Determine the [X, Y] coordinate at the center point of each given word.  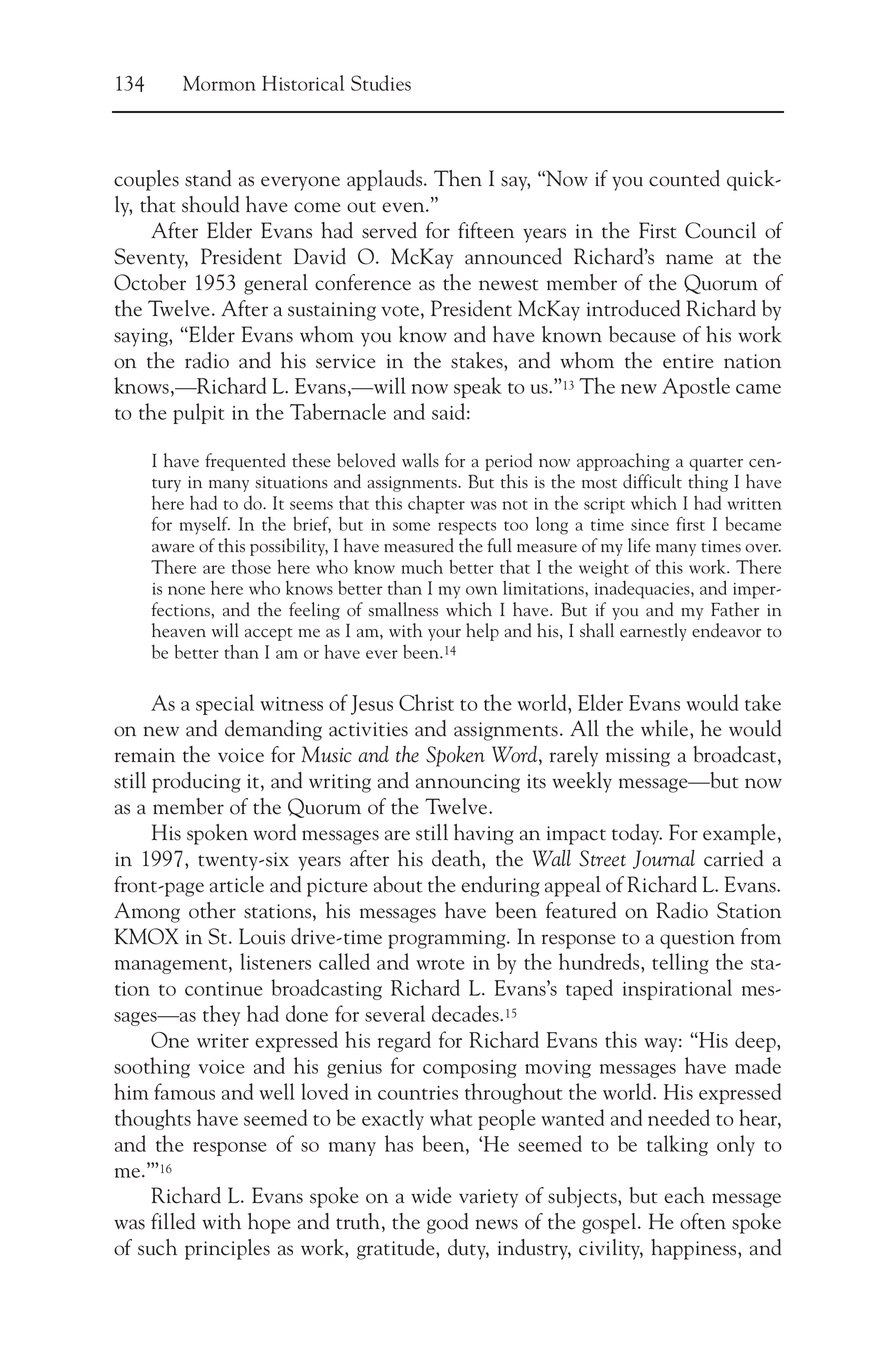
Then [458, 178]
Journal [664, 859]
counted [684, 178]
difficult [652, 481]
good [447, 1223]
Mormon [219, 83]
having [484, 834]
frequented [245, 462]
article [237, 884]
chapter [436, 504]
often [703, 1221]
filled [173, 1221]
